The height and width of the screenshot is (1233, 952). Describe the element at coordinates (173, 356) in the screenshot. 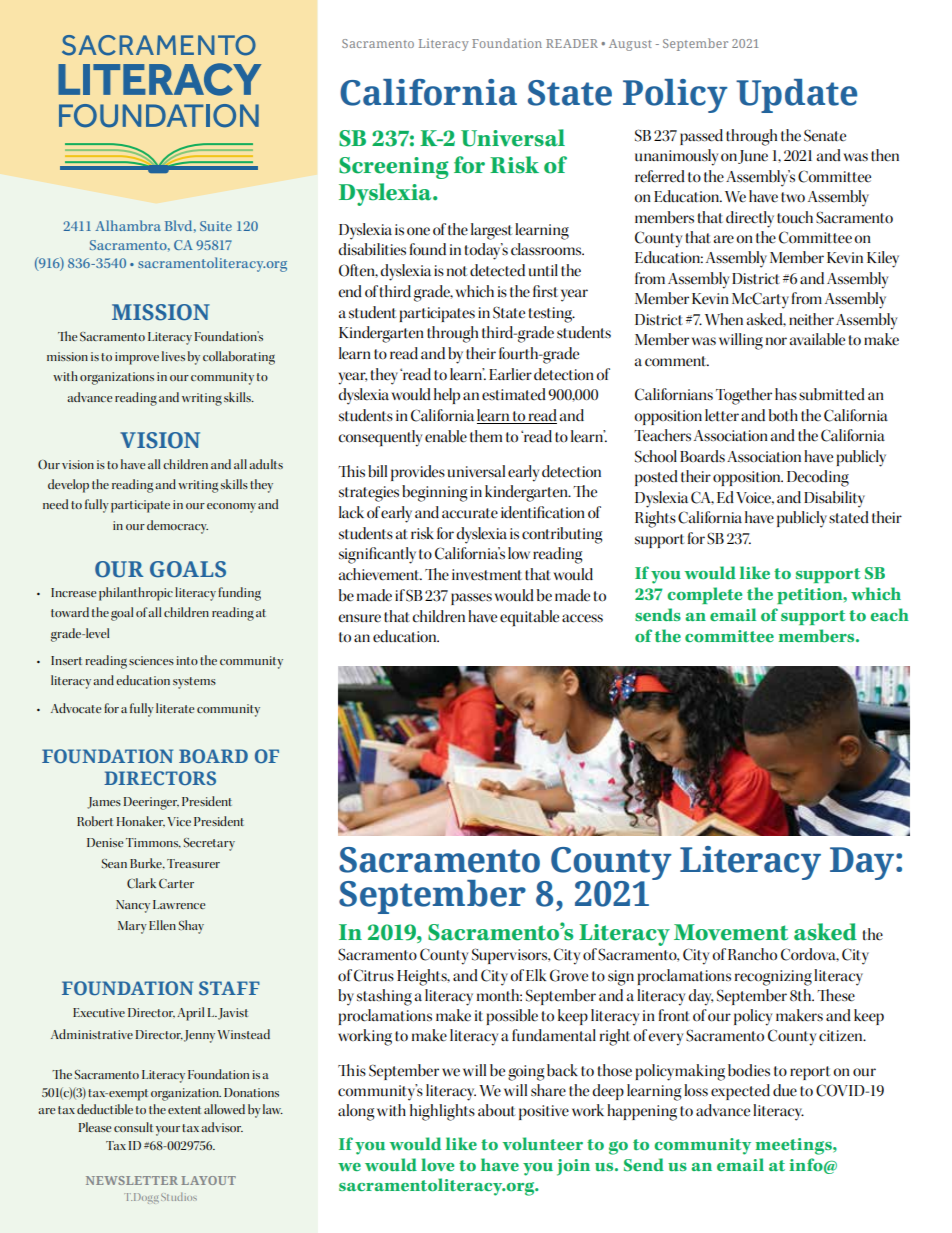

I see `lives` at that location.
